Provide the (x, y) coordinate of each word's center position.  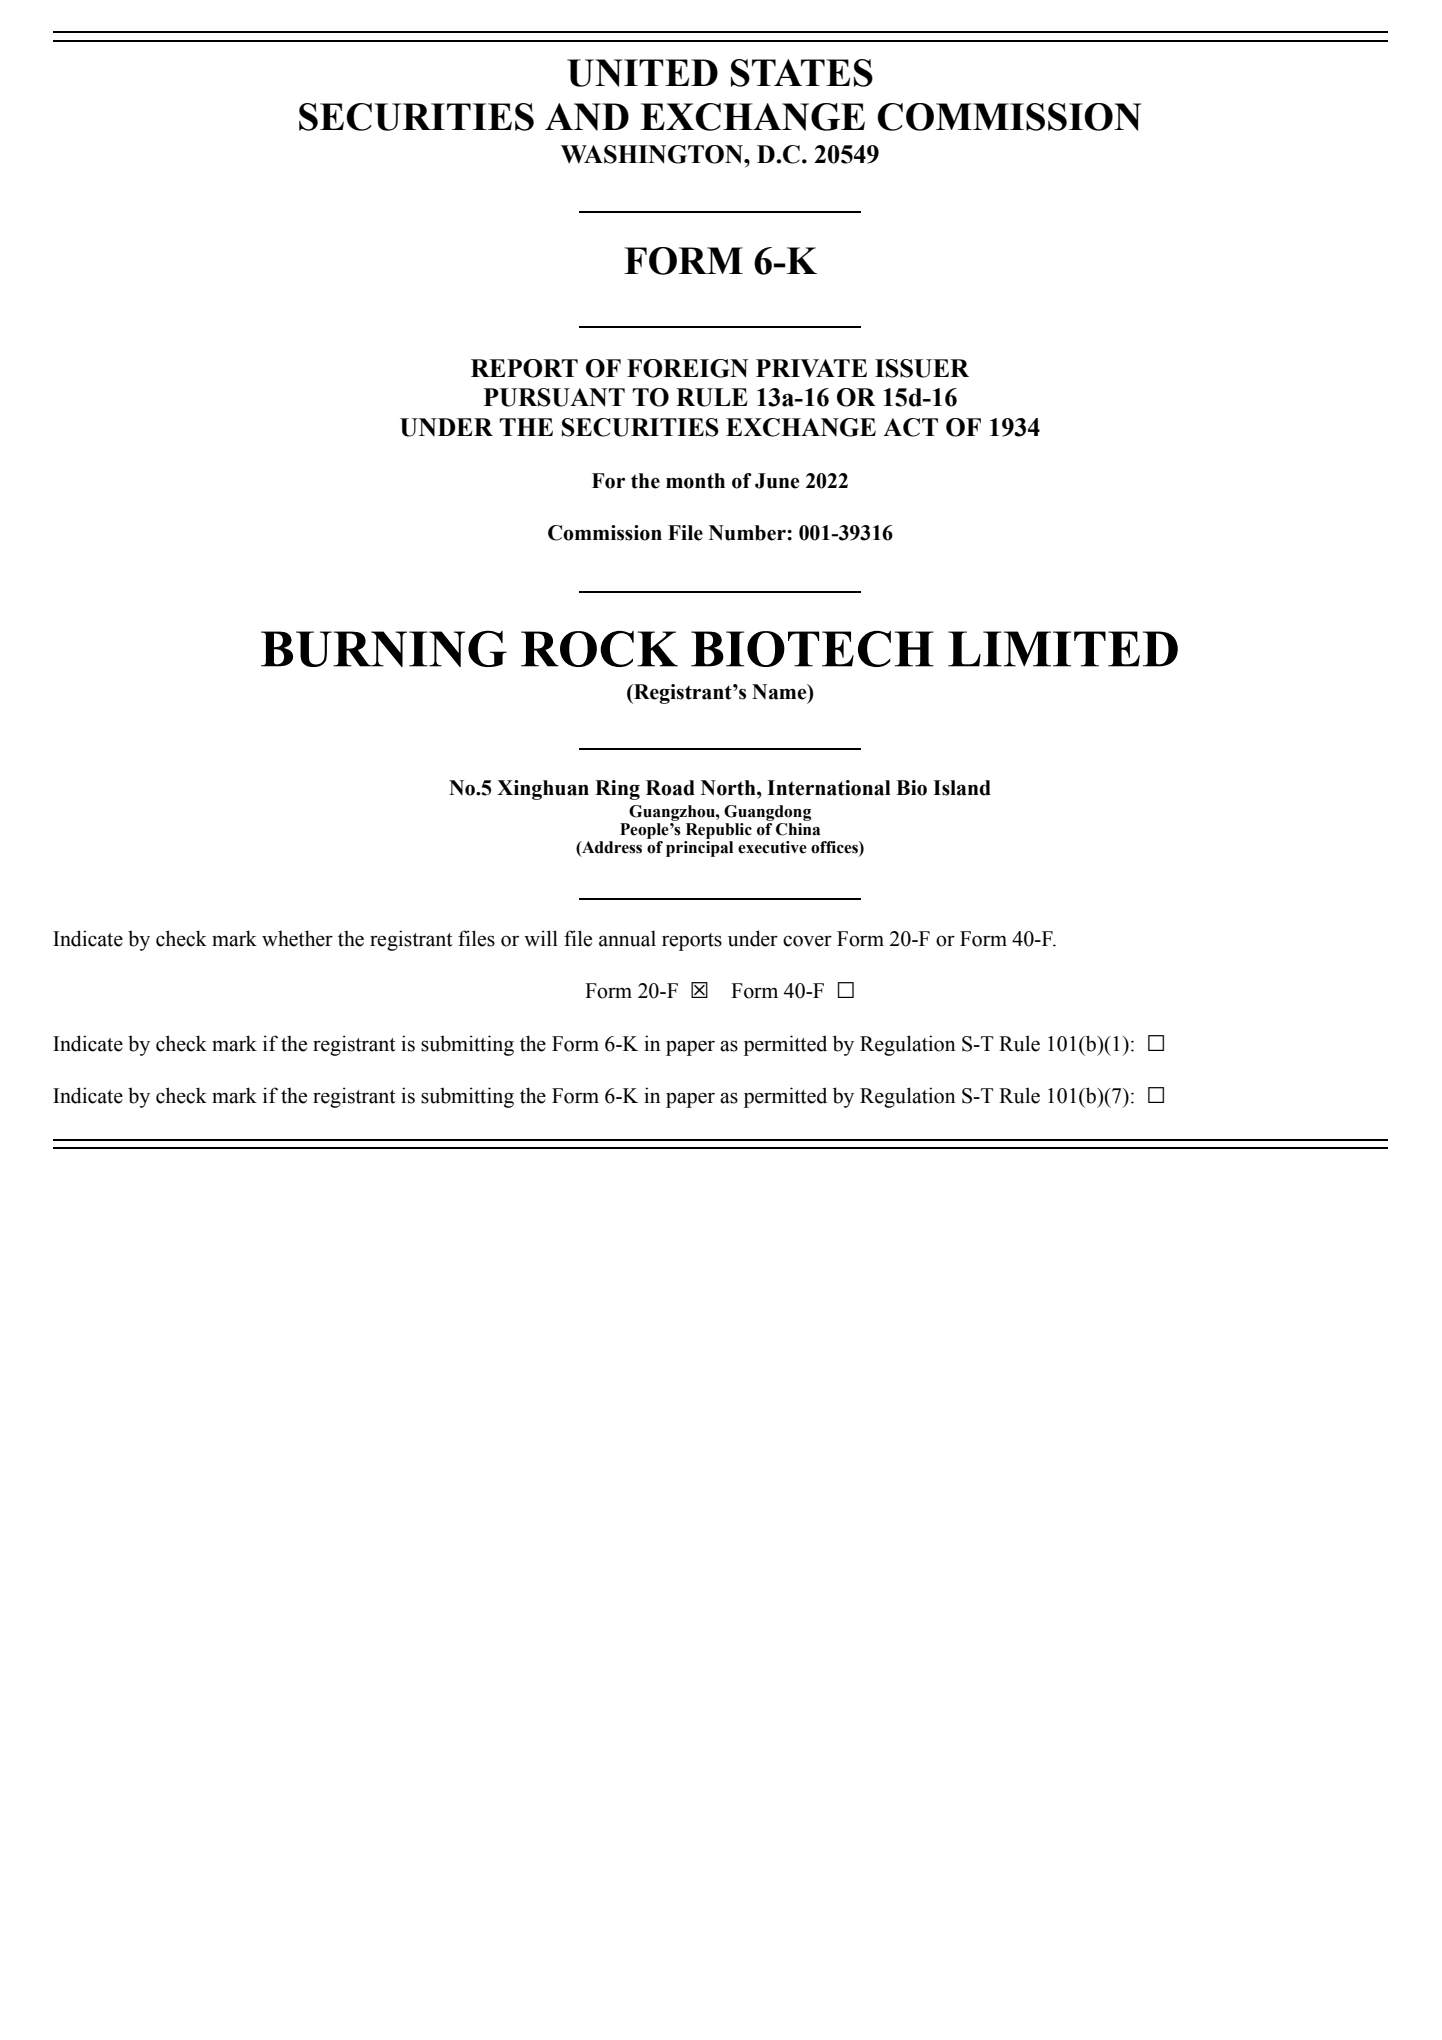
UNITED (642, 73)
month (695, 481)
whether (297, 938)
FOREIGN (687, 368)
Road (670, 788)
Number (748, 533)
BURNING (384, 648)
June (777, 481)
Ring (617, 790)
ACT (910, 427)
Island (962, 788)
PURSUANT (554, 397)
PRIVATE (811, 368)
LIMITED (1063, 649)
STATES (802, 73)
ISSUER (922, 368)
